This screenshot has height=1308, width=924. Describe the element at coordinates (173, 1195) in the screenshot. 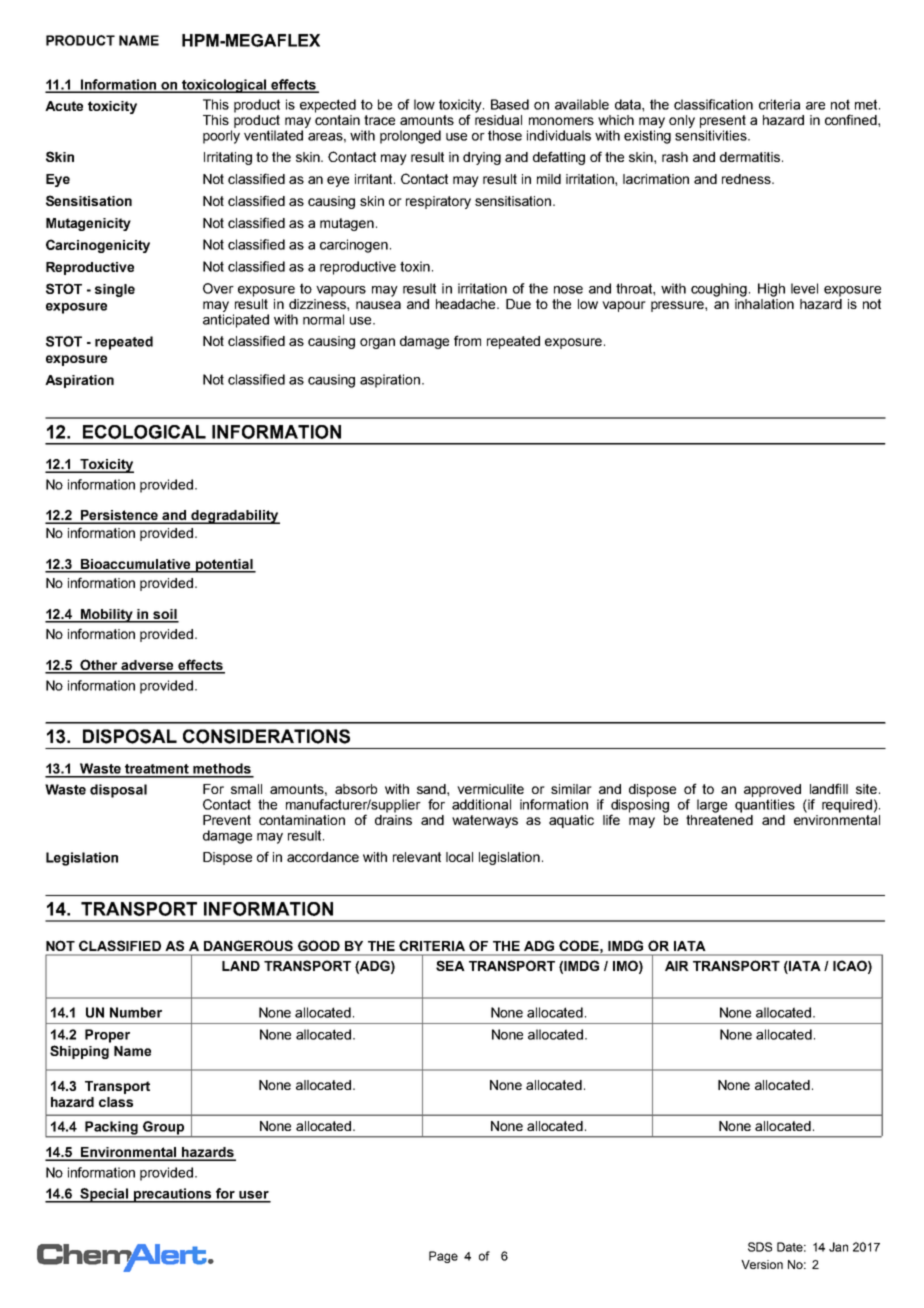

I see `precautions` at that location.
